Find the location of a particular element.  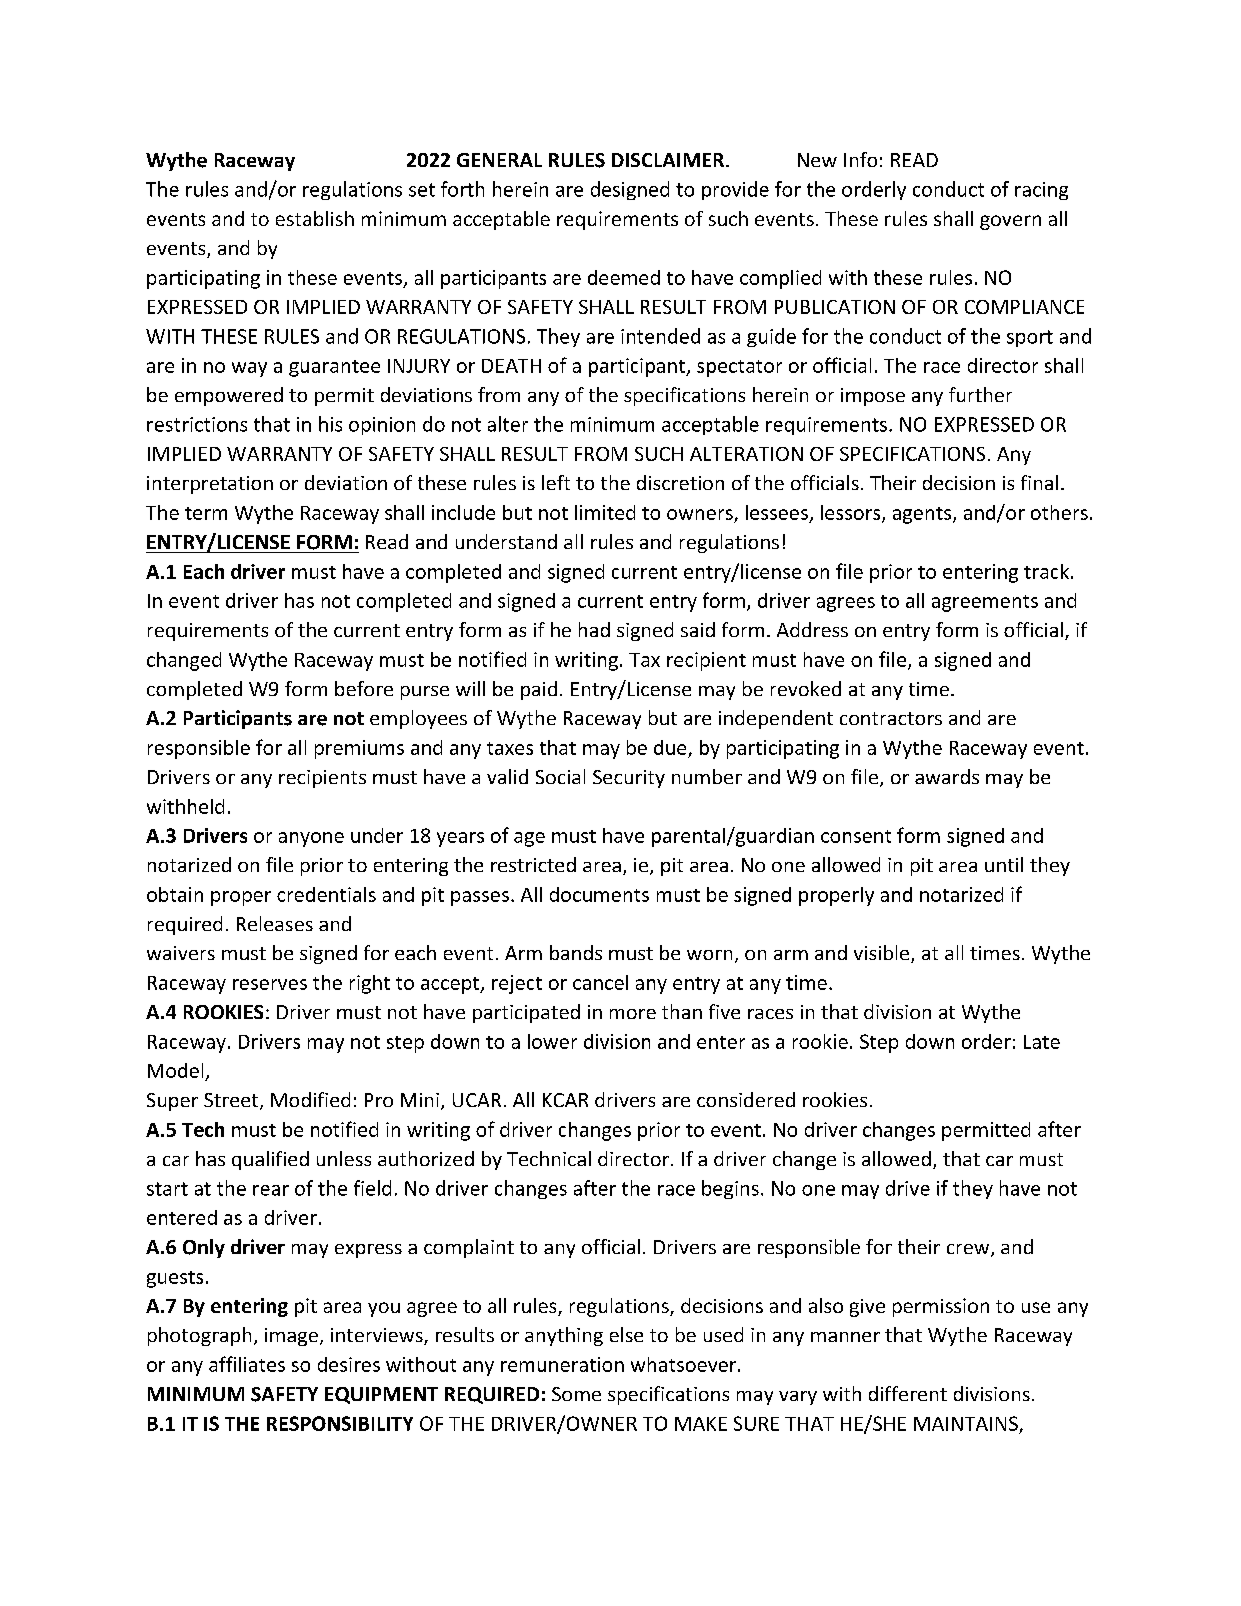

interpretation is located at coordinates (210, 485).
